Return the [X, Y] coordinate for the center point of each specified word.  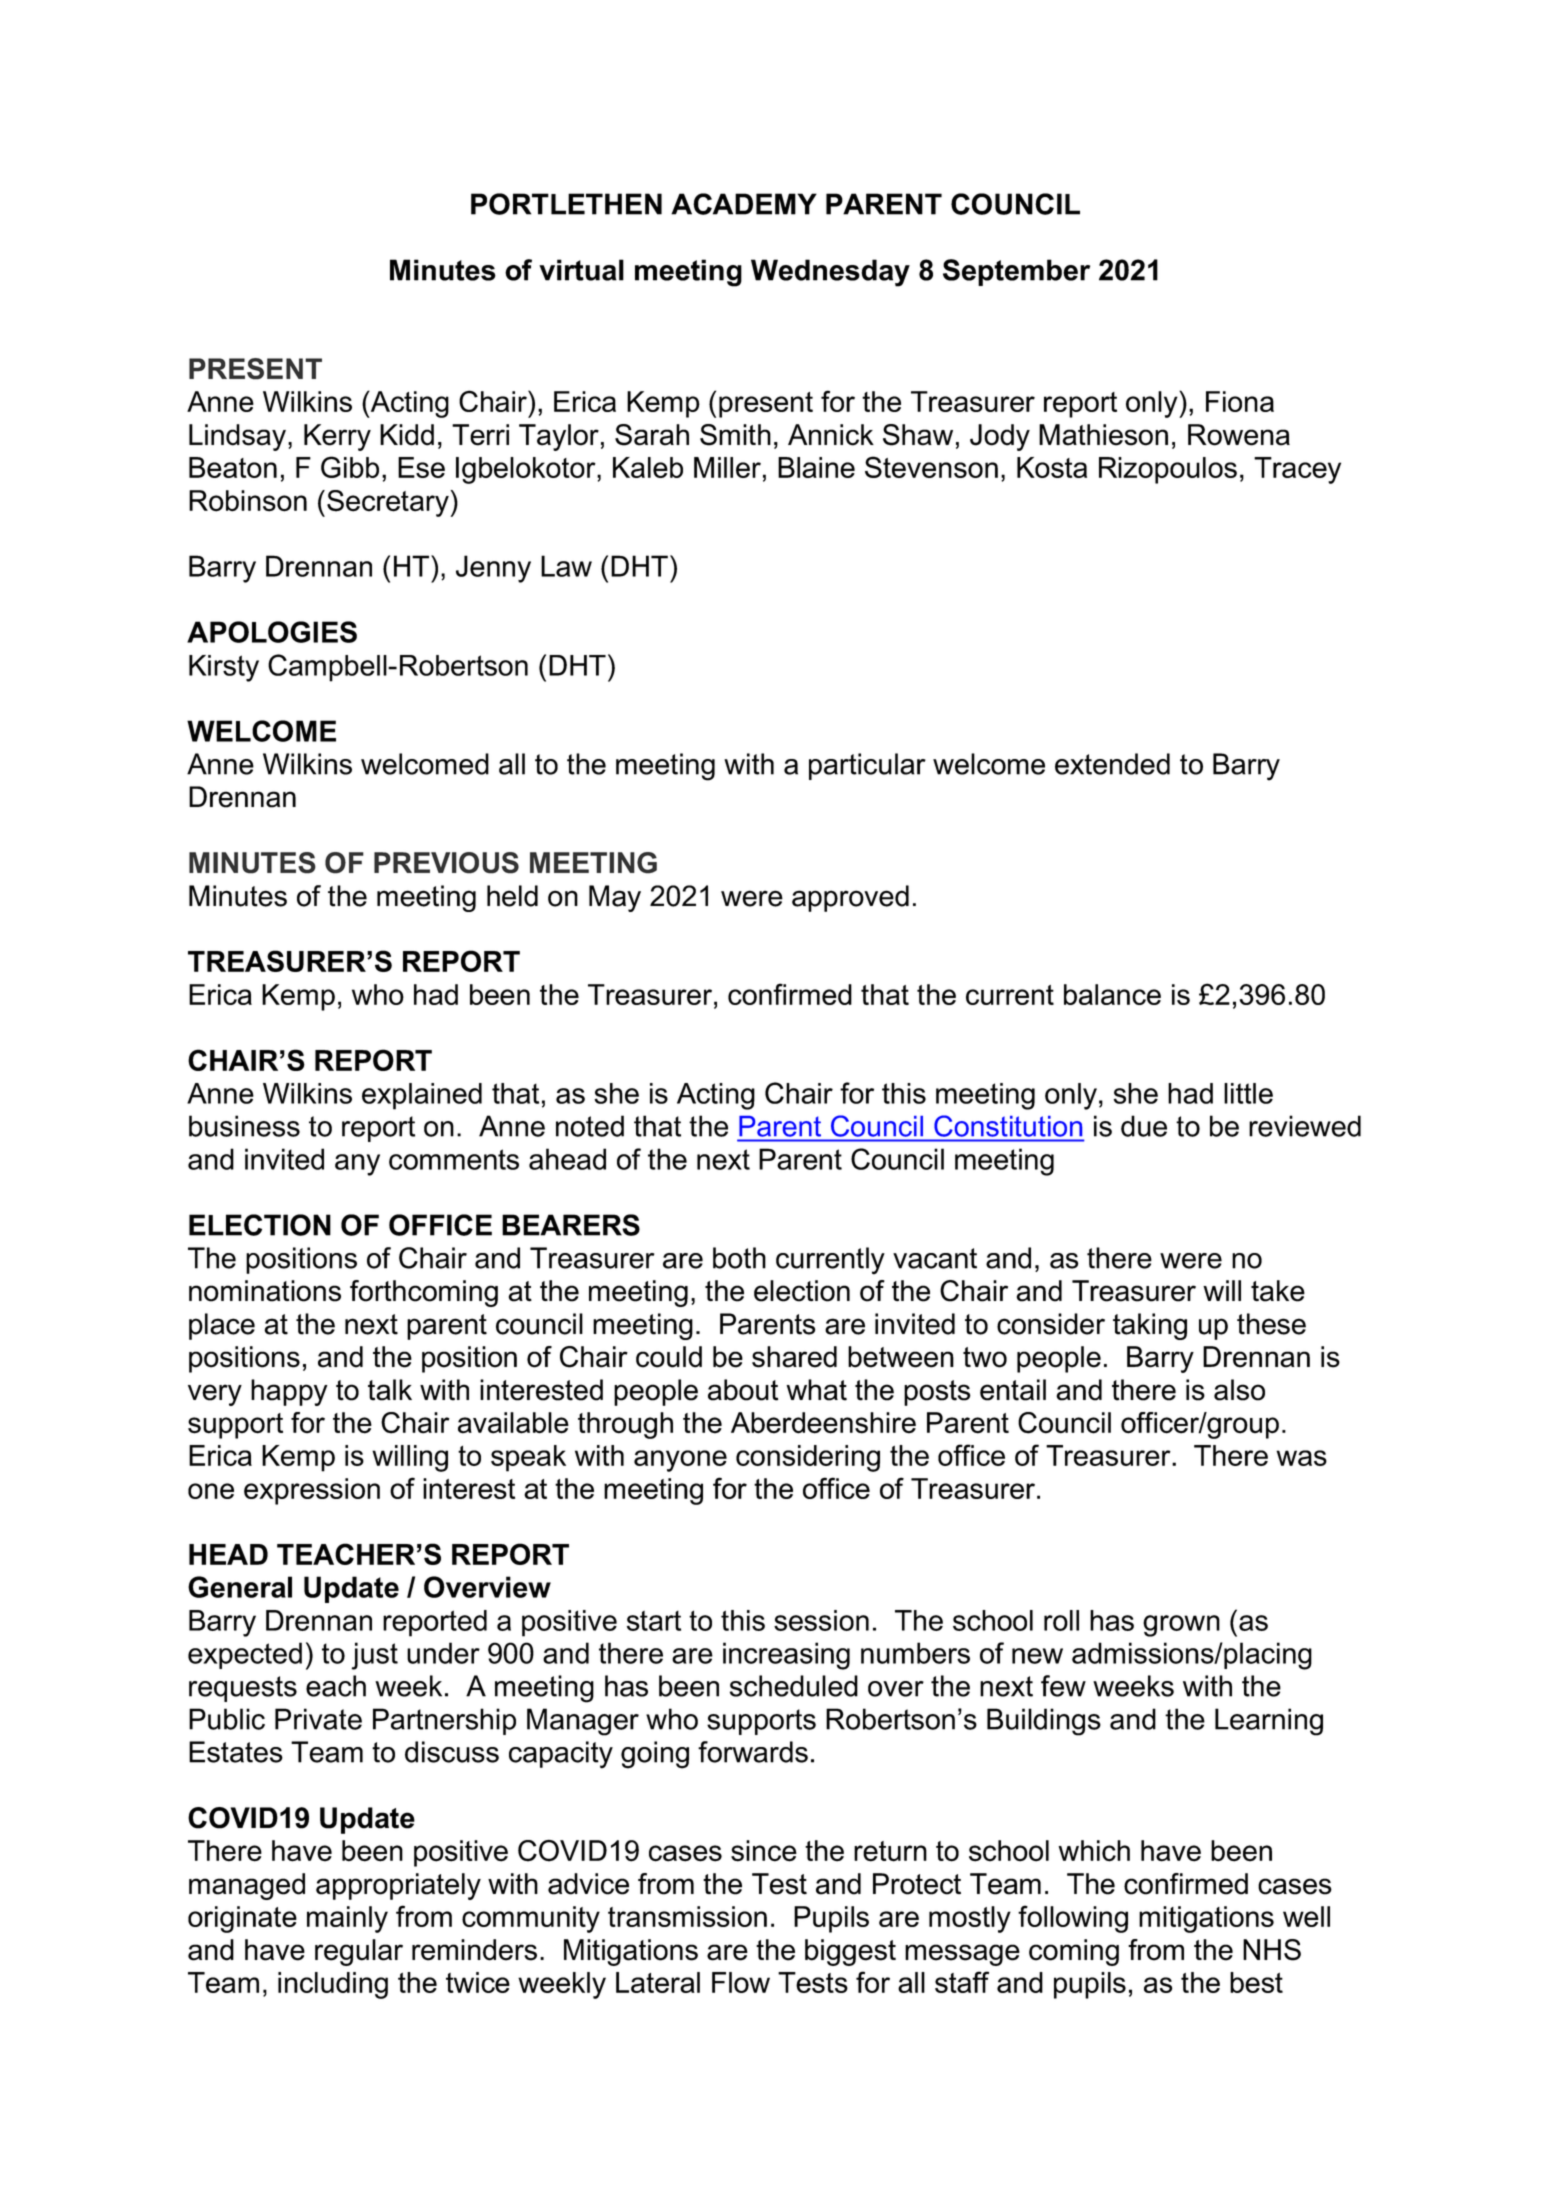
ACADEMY [744, 204]
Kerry [337, 437]
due [1144, 1126]
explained [422, 1096]
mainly [347, 1919]
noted [590, 1126]
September [1016, 272]
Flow [741, 1982]
